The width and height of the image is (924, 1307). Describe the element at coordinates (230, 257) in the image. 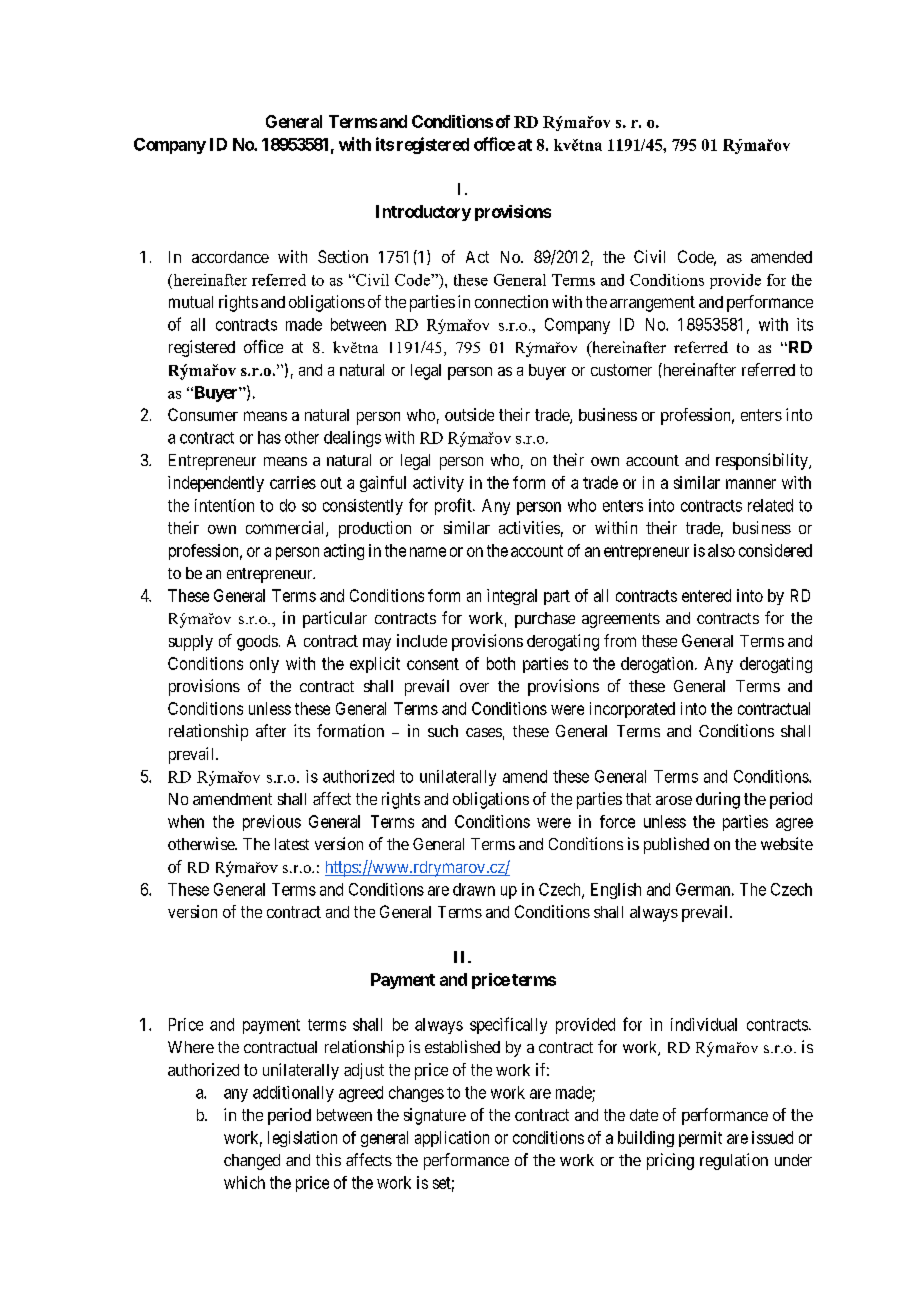

I see `accordance` at that location.
